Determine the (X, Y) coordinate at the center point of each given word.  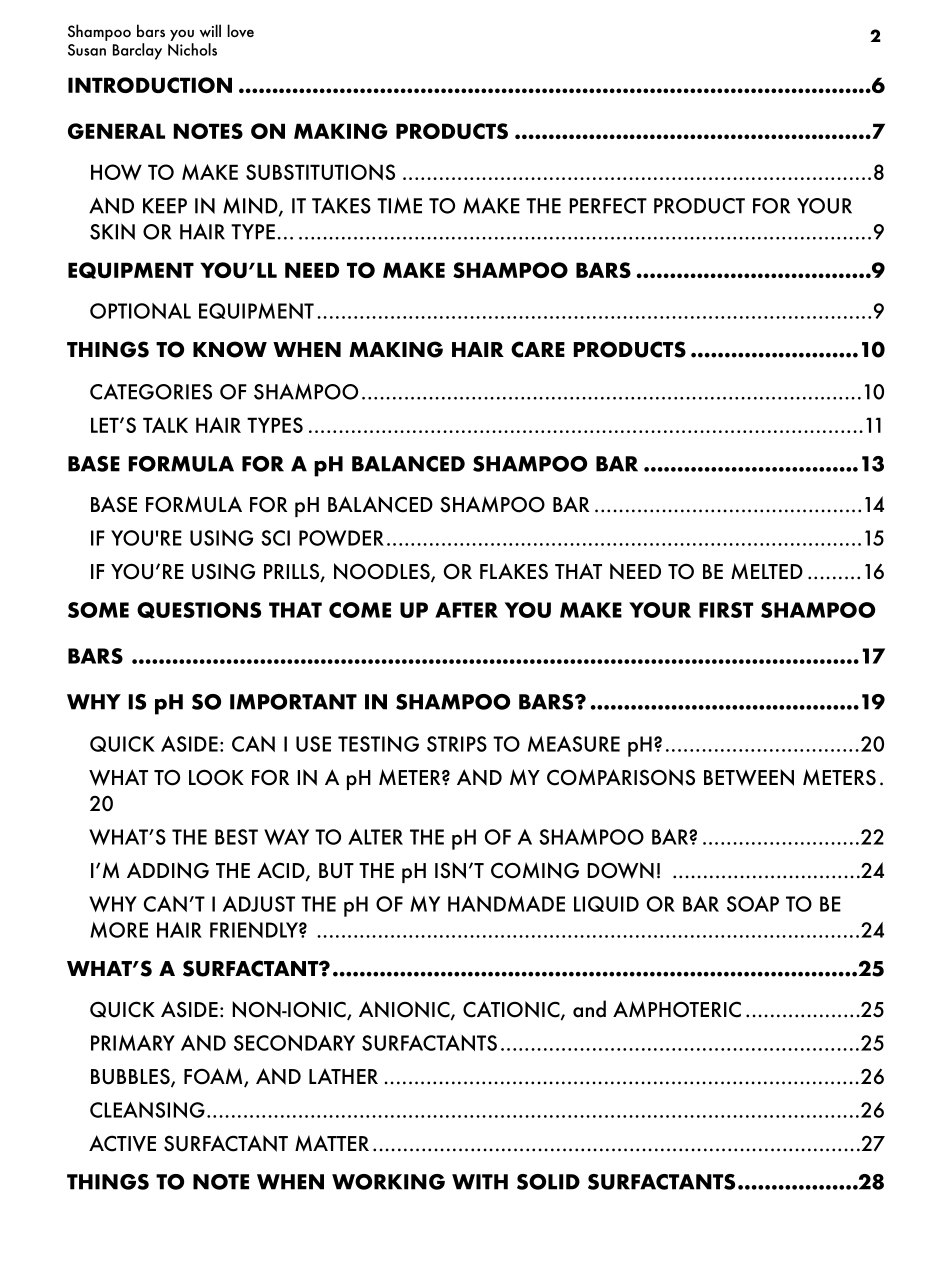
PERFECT (608, 206)
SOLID (548, 1182)
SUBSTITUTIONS (320, 172)
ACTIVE (122, 1143)
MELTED (767, 571)
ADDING (168, 870)
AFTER (466, 610)
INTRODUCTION (150, 85)
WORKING (388, 1182)
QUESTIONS (199, 610)
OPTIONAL (140, 311)
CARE (538, 349)
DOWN (620, 870)
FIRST (726, 610)
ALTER (375, 837)
